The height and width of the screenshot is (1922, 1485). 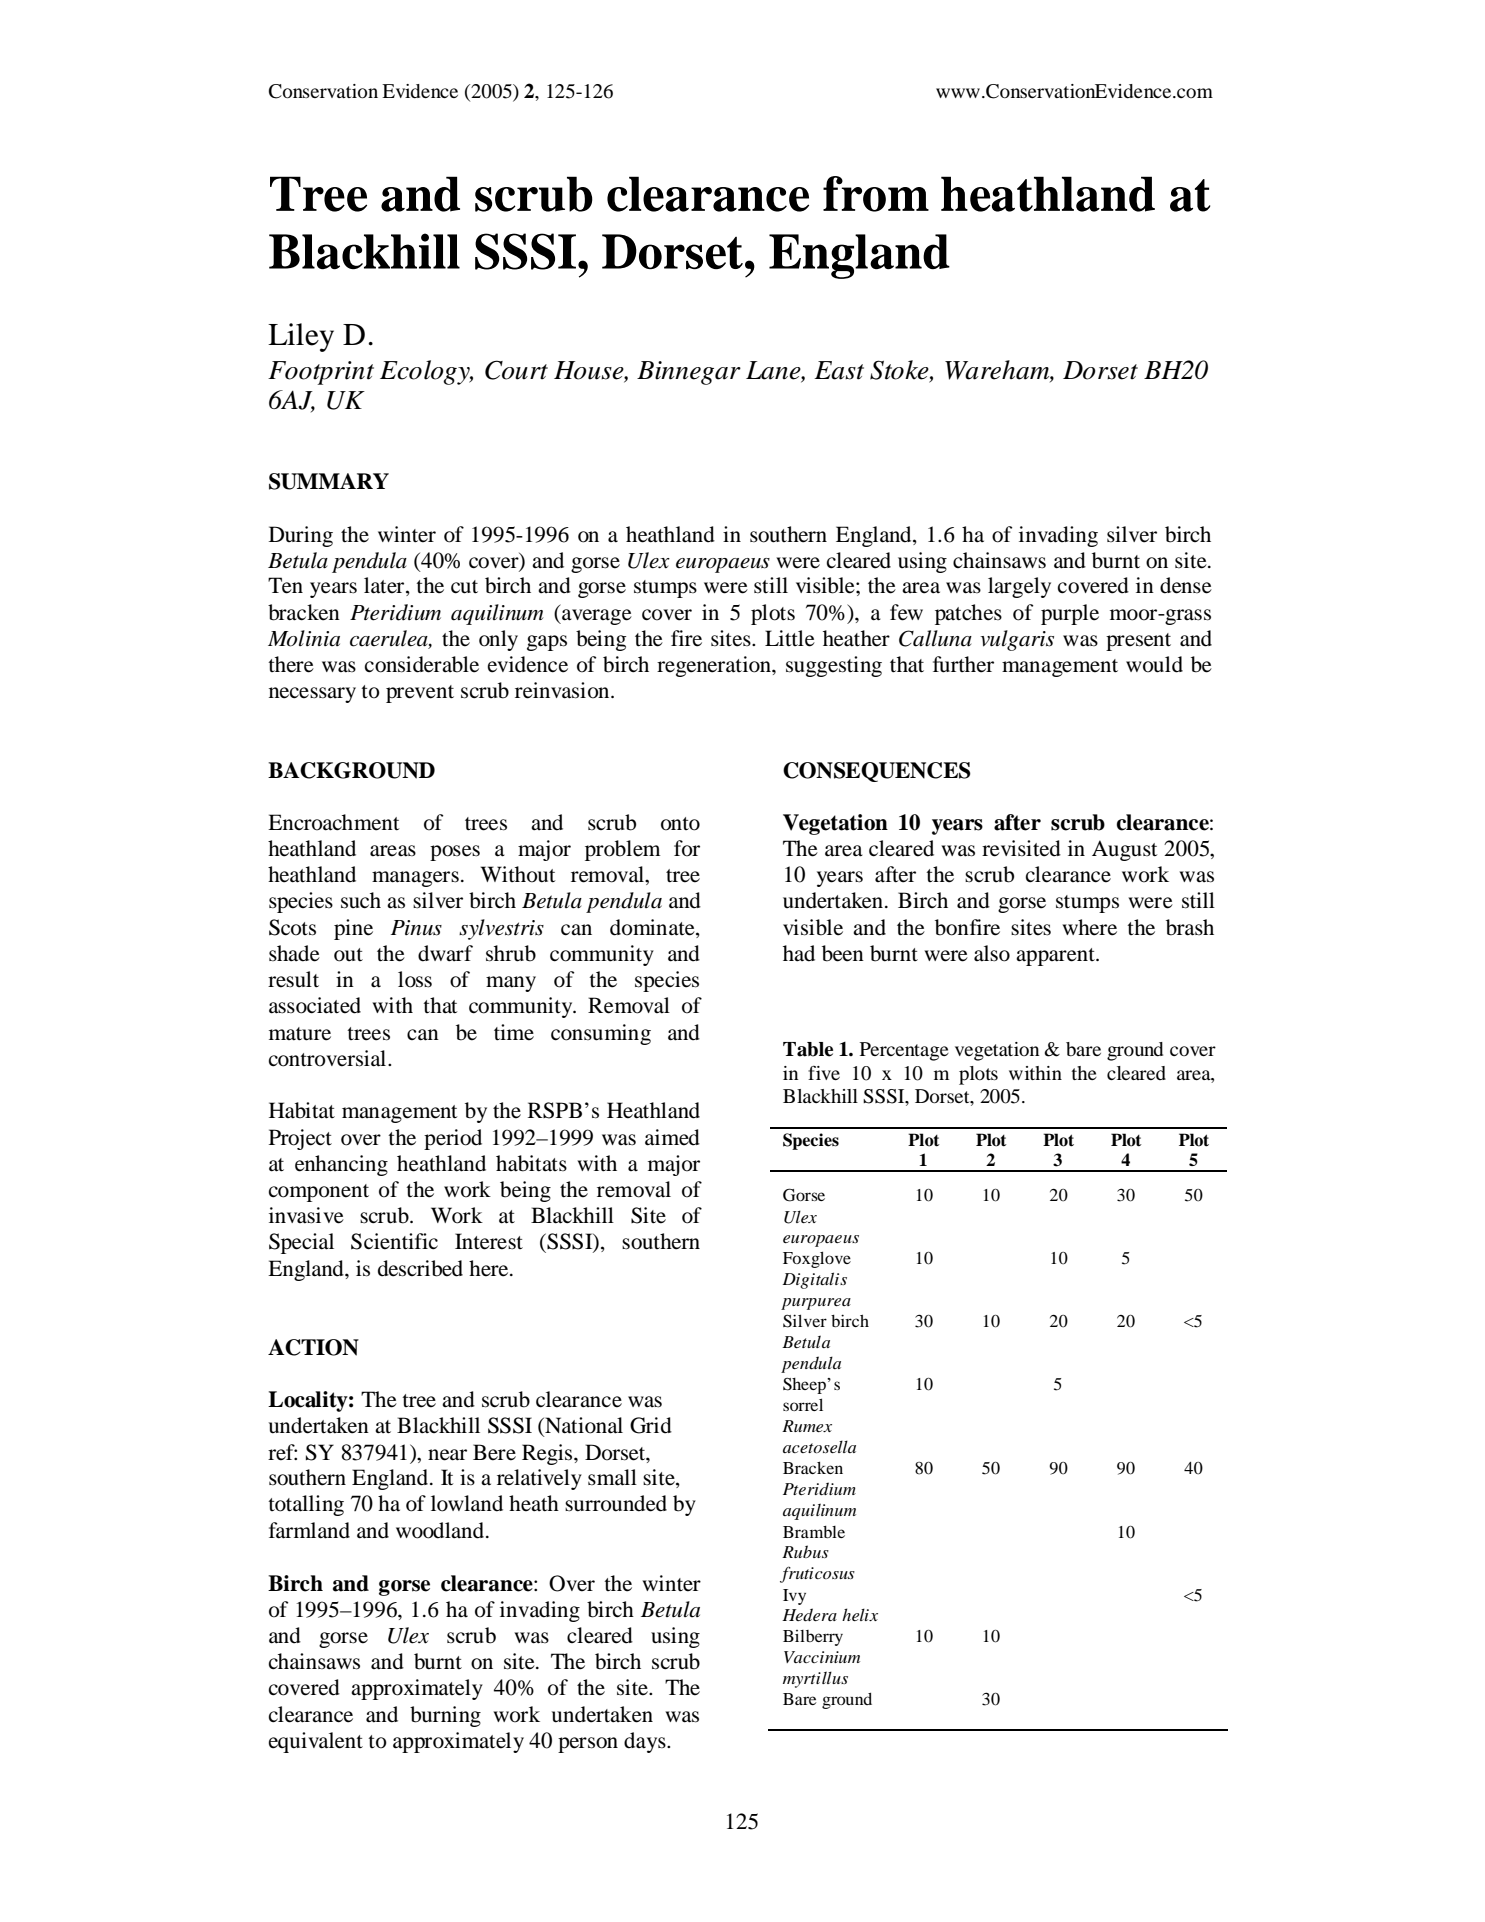 I want to click on East, so click(x=839, y=370).
